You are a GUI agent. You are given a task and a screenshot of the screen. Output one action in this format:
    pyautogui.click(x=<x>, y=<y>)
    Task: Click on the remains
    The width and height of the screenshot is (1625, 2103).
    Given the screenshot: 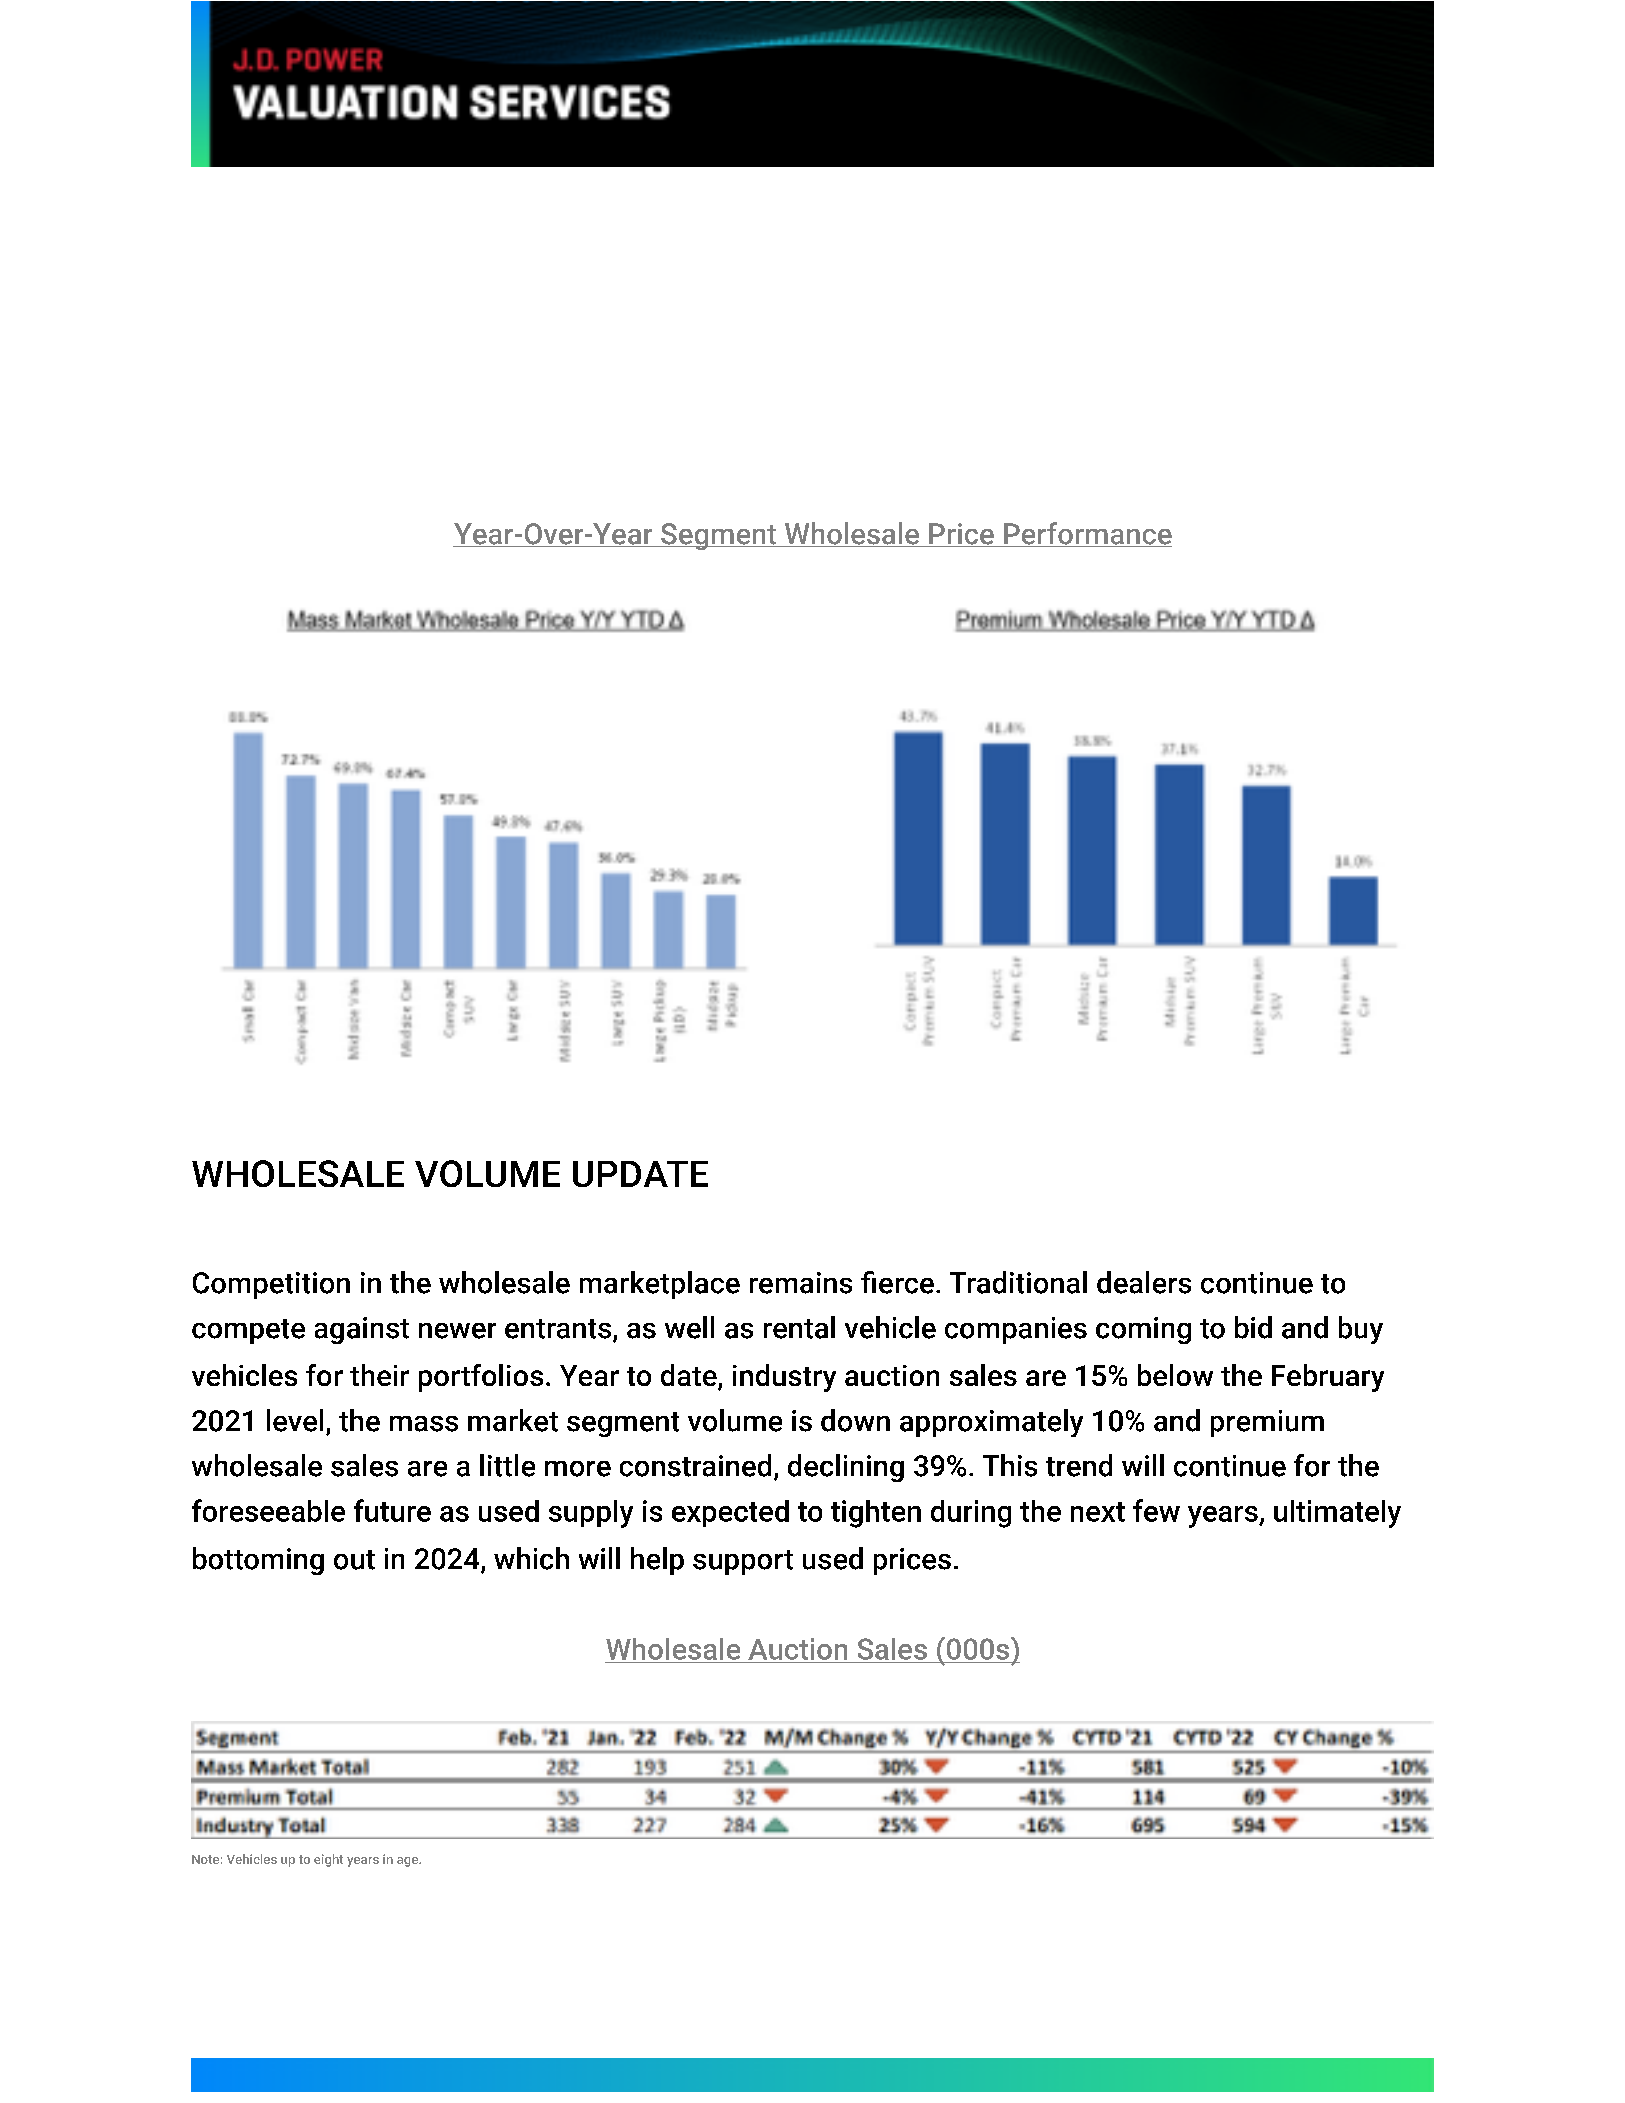 What is the action you would take?
    pyautogui.click(x=801, y=1283)
